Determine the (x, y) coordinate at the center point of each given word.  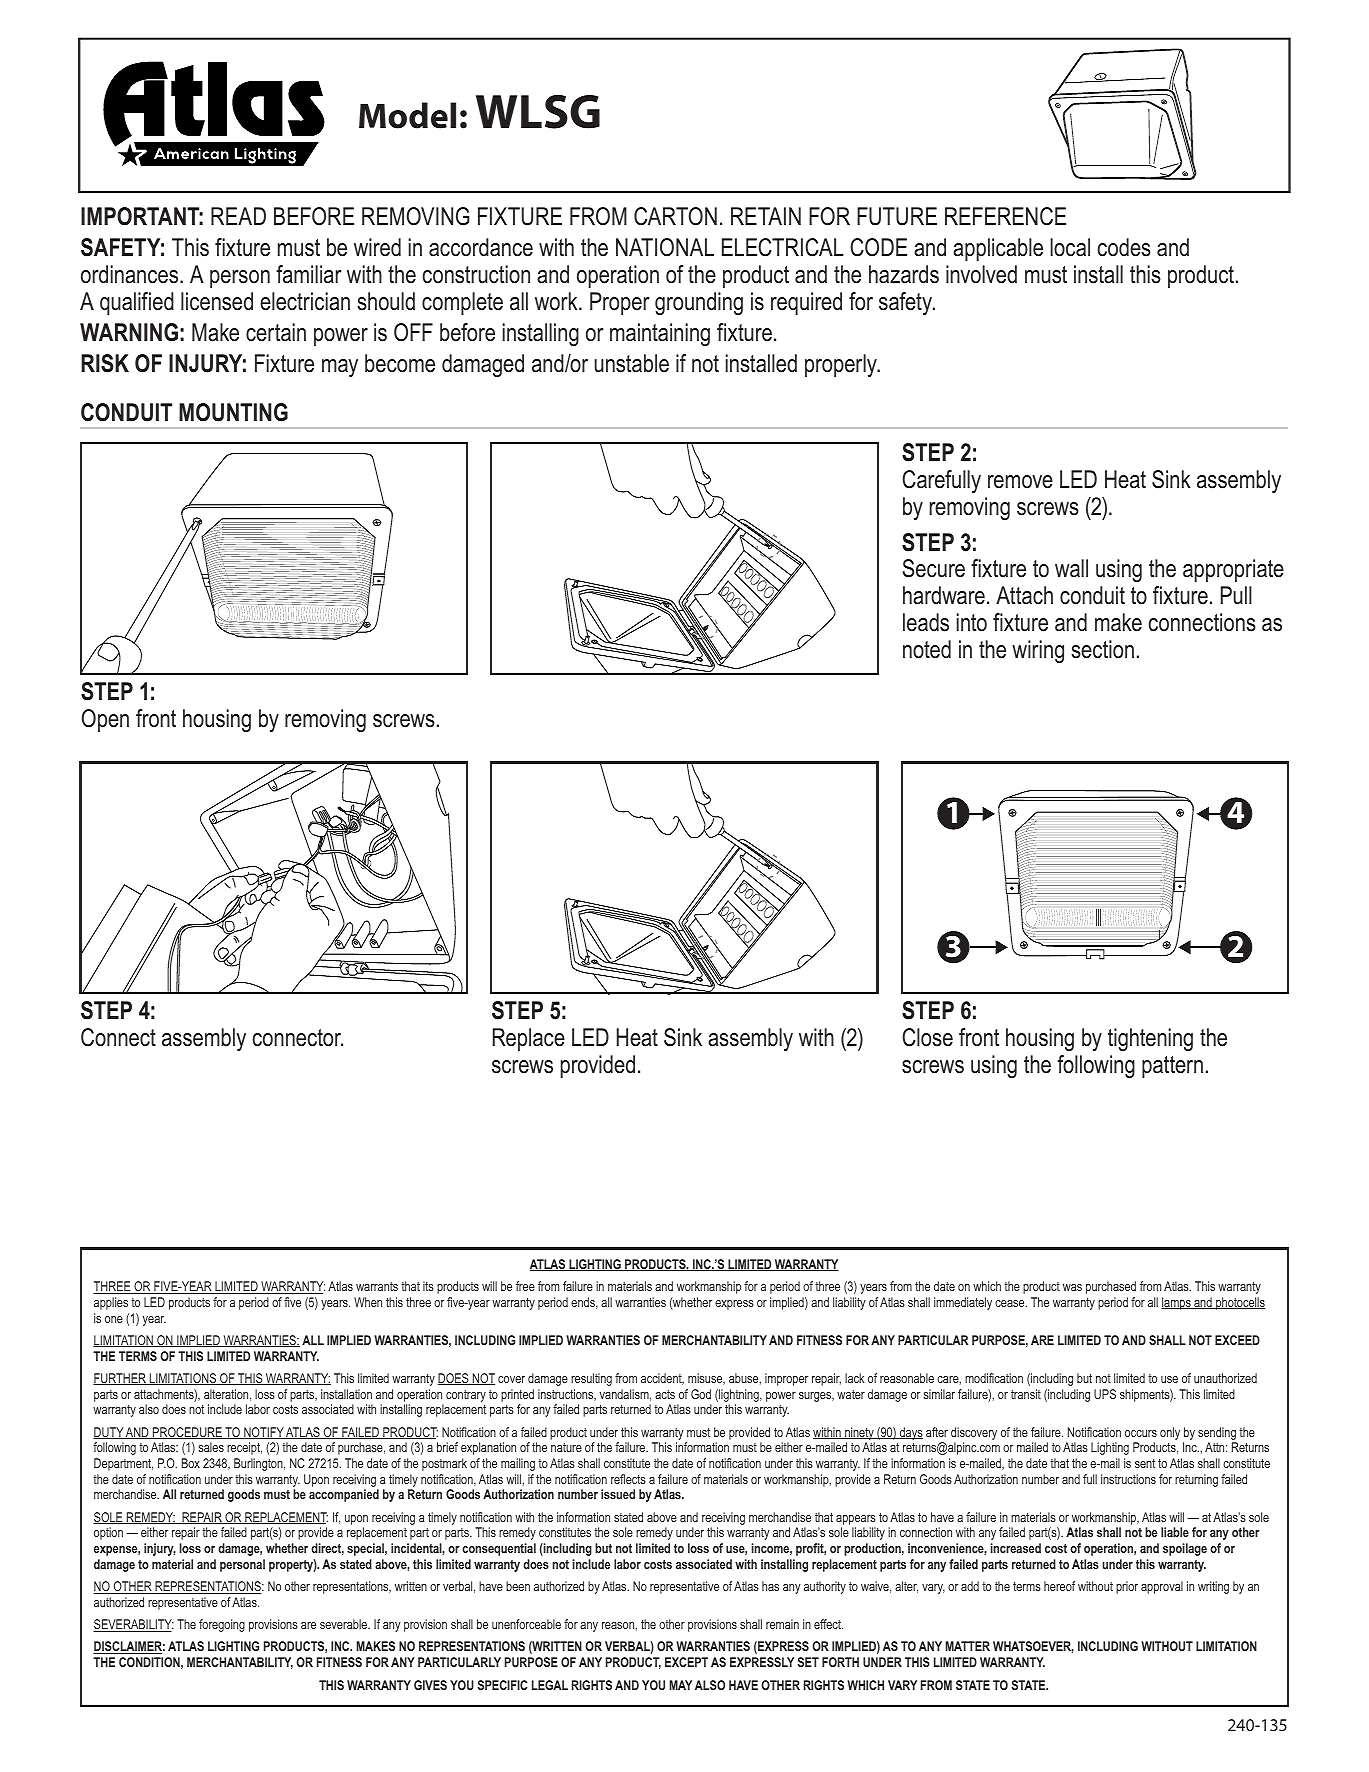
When (368, 1302)
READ (238, 216)
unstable (631, 363)
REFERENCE (1005, 216)
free (525, 1286)
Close (927, 1037)
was (1072, 1287)
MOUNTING (233, 412)
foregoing (222, 1625)
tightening (1150, 1039)
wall (1071, 568)
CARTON (675, 216)
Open (105, 720)
